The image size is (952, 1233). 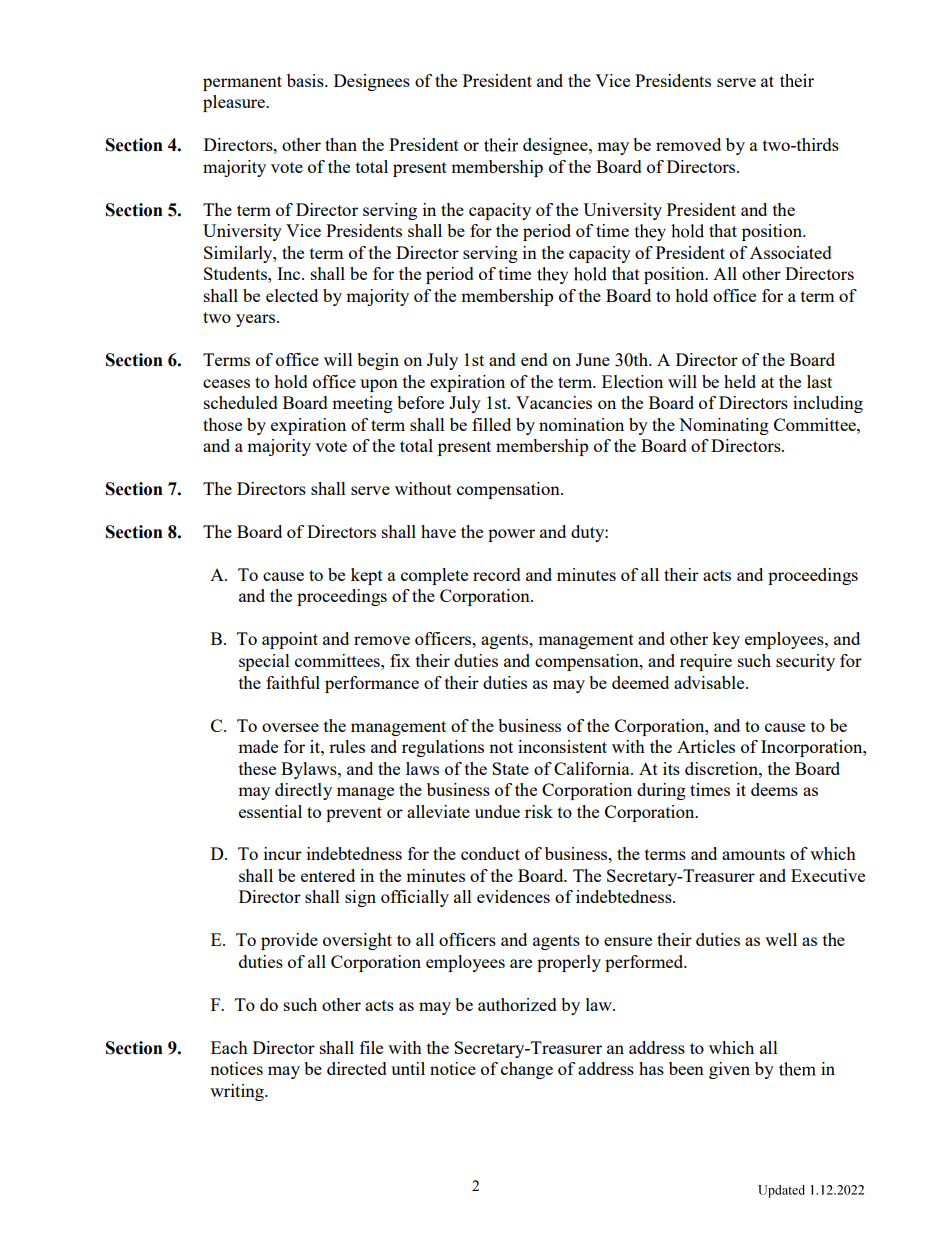 I want to click on than, so click(x=341, y=144).
